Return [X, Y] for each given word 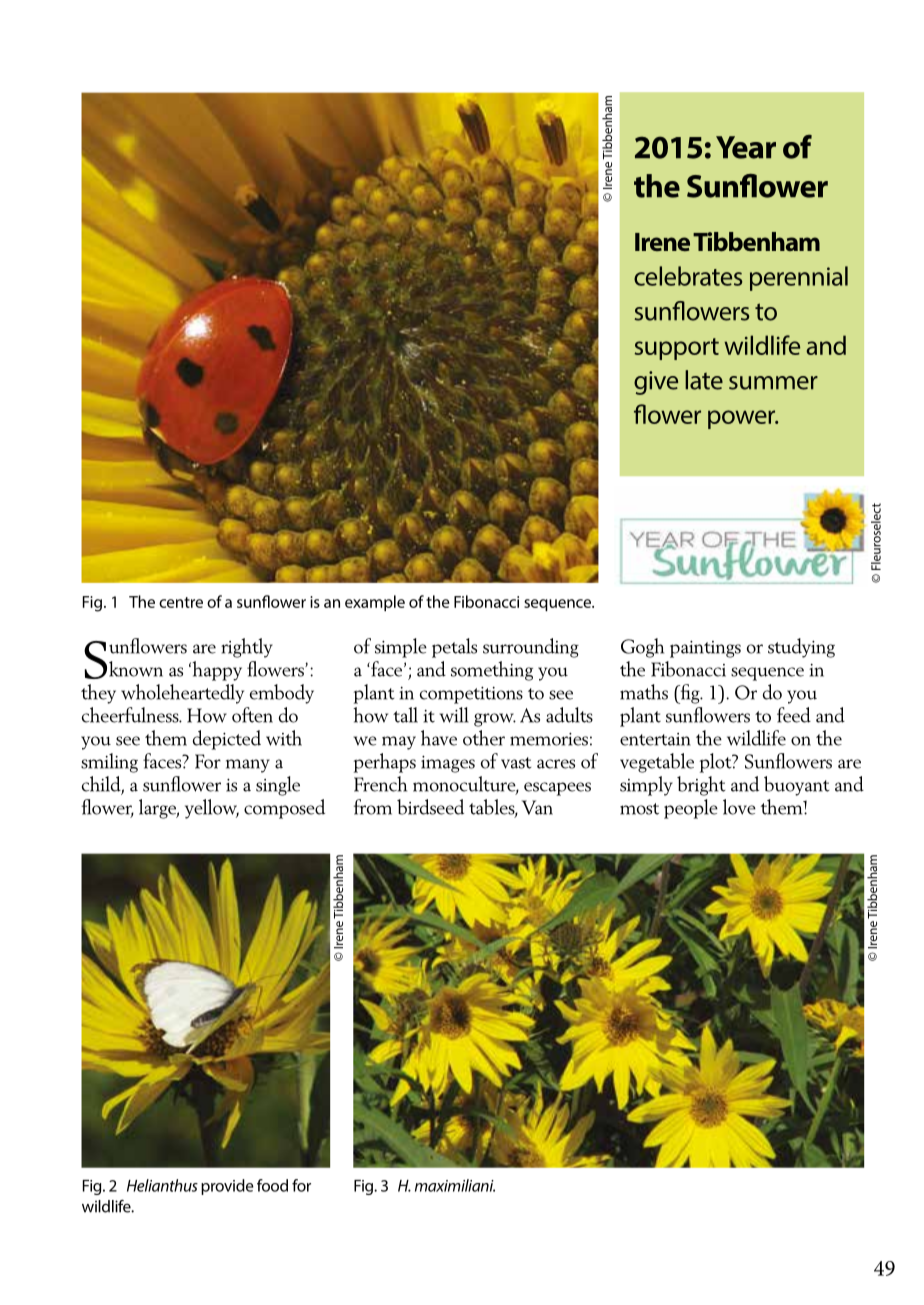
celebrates [688, 276]
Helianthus [162, 1185]
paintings [705, 649]
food [272, 1185]
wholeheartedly [182, 694]
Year [746, 147]
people [691, 809]
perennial [799, 278]
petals [454, 648]
